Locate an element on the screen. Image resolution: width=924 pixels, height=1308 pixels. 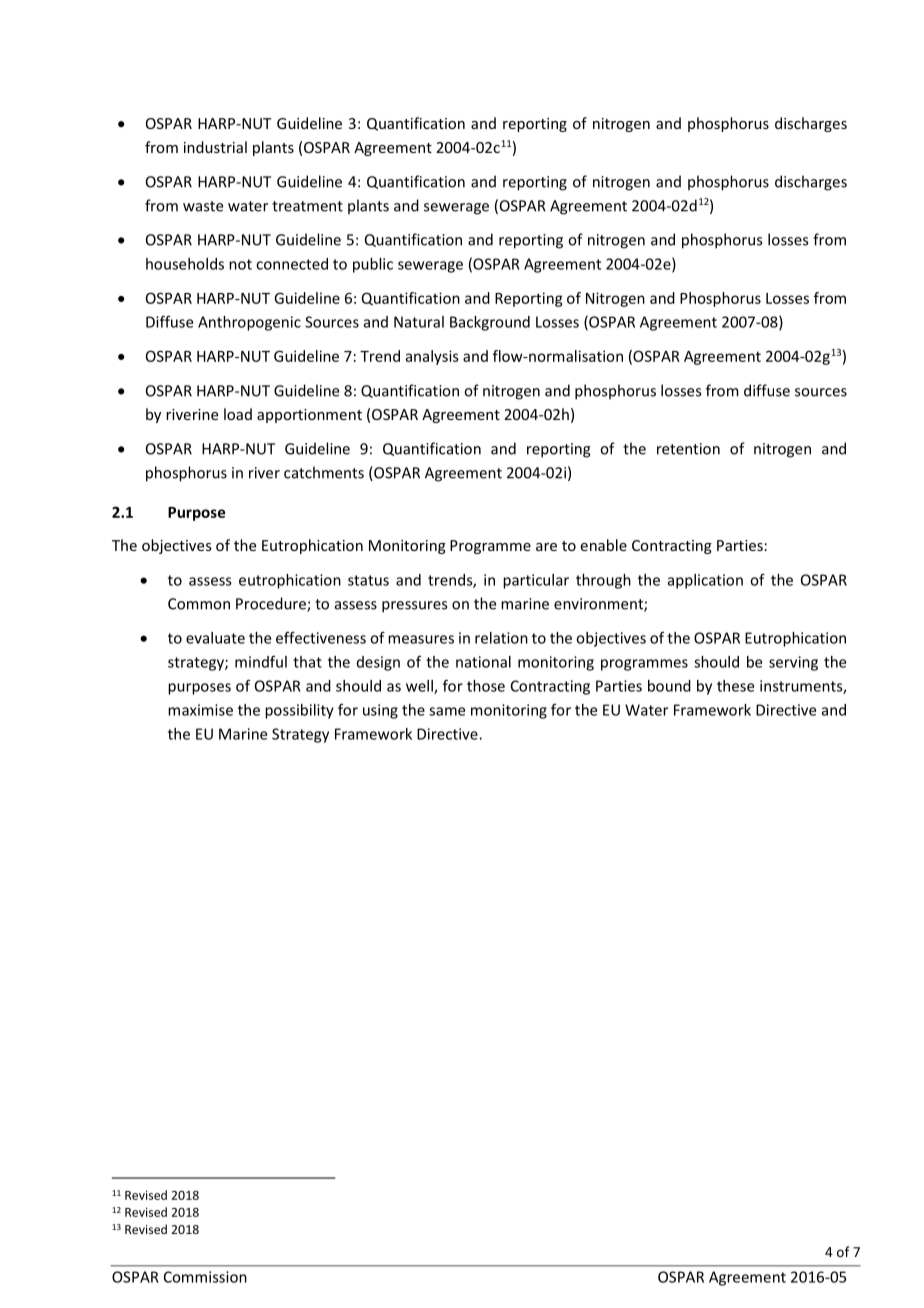
possibility is located at coordinates (299, 711).
